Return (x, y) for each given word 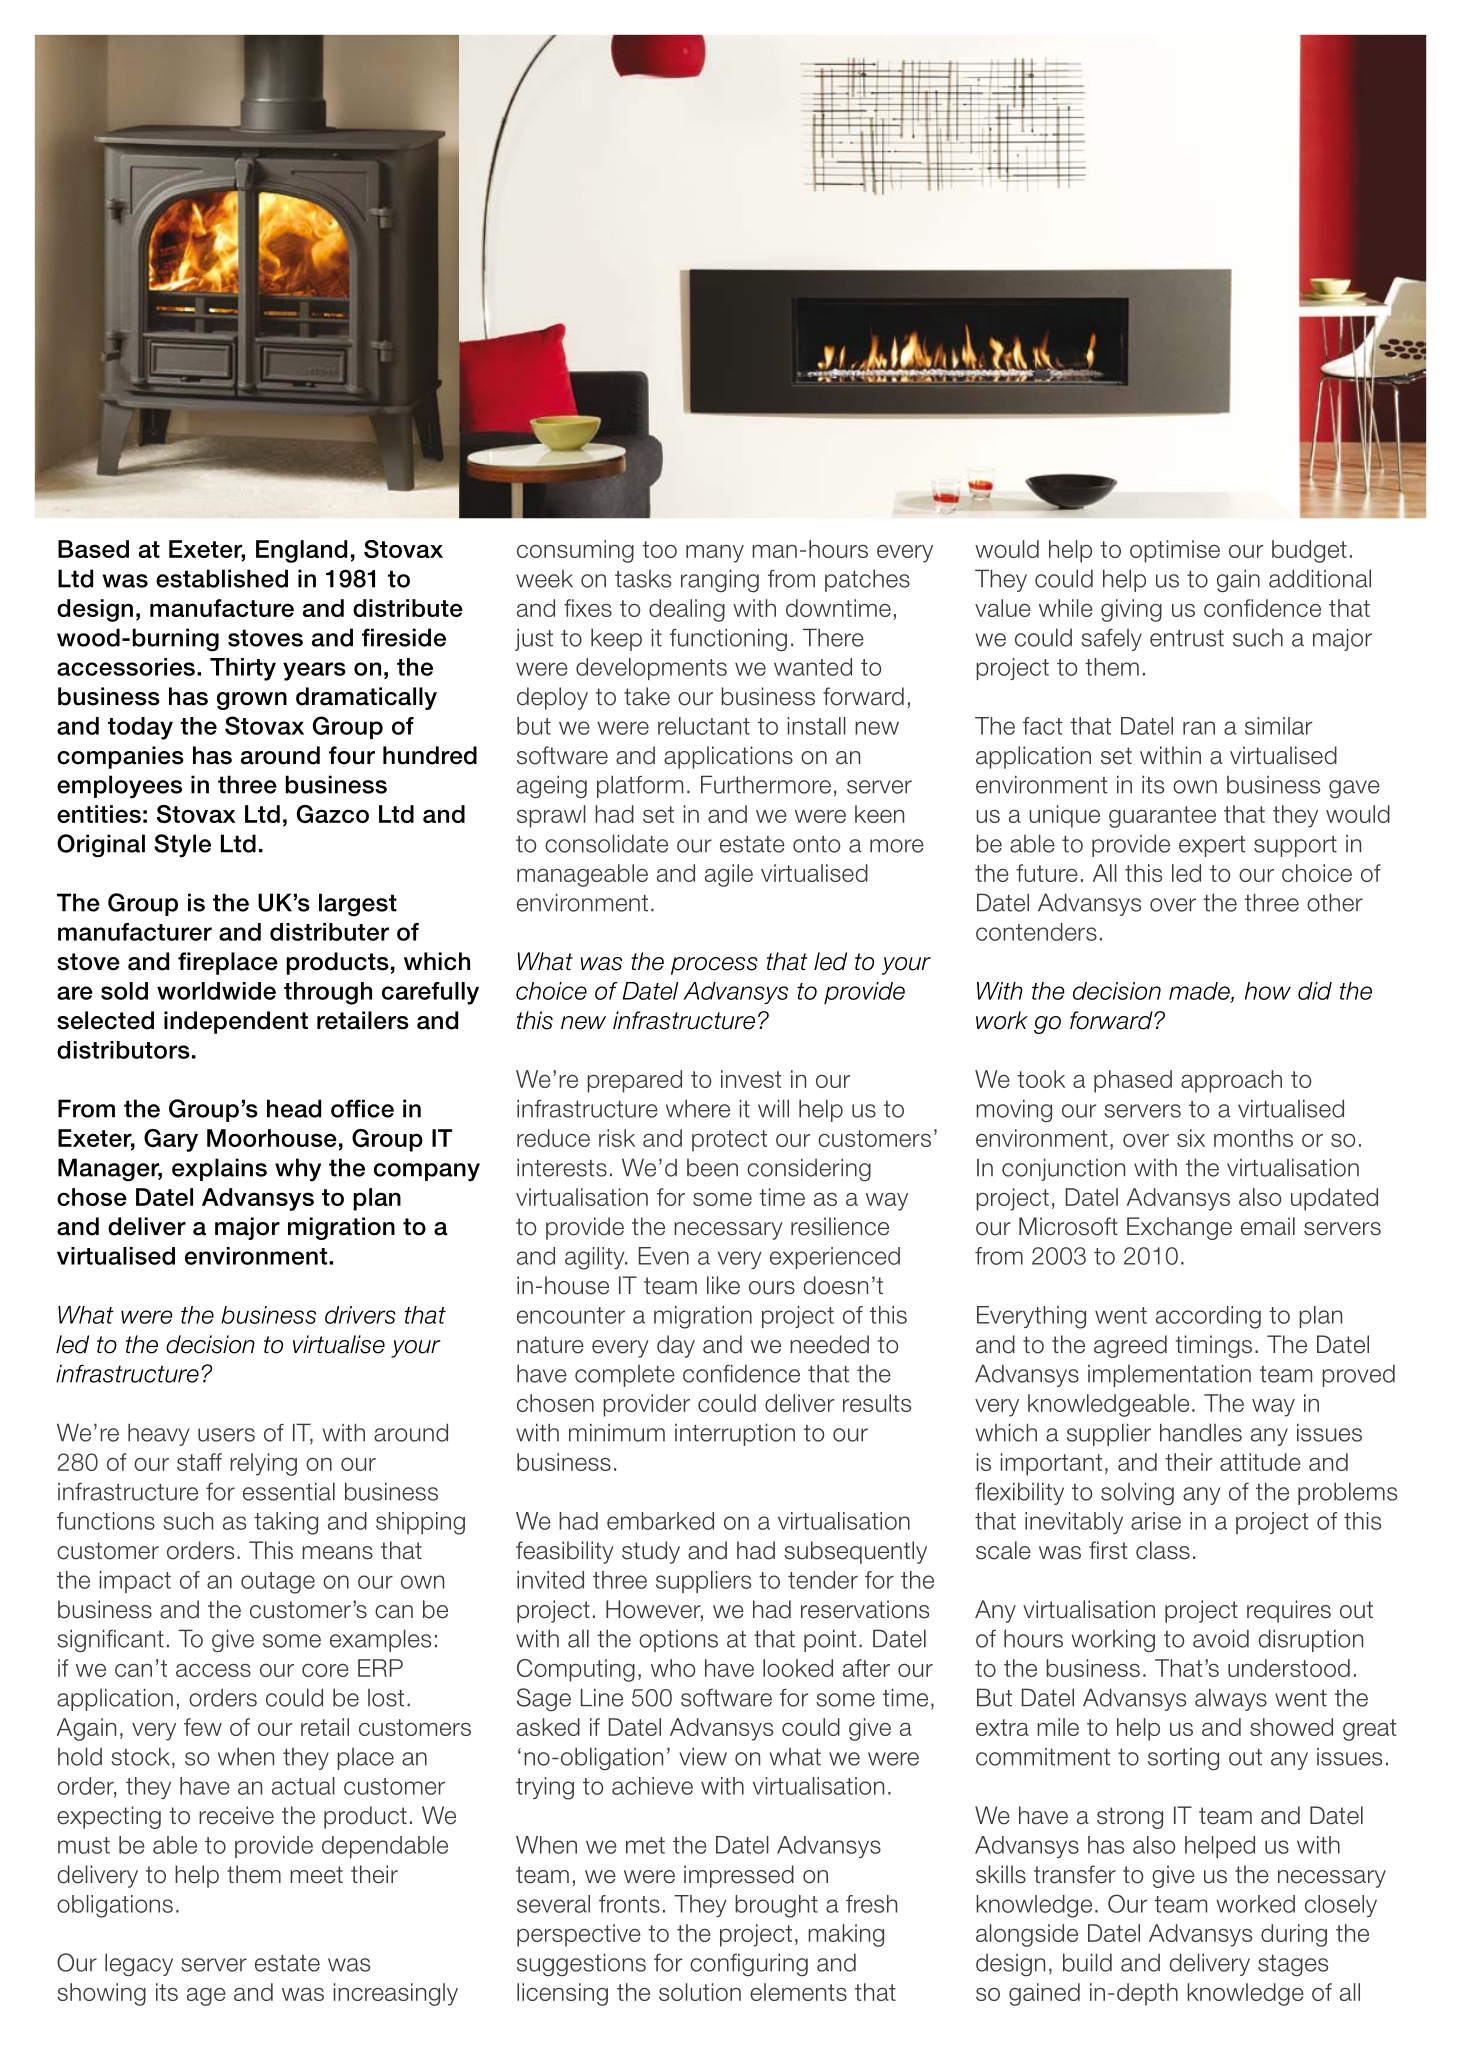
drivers (360, 1315)
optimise (1175, 551)
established (222, 578)
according (1208, 1317)
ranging (720, 581)
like (723, 1285)
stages (1293, 1966)
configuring (749, 1964)
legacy (139, 1965)
